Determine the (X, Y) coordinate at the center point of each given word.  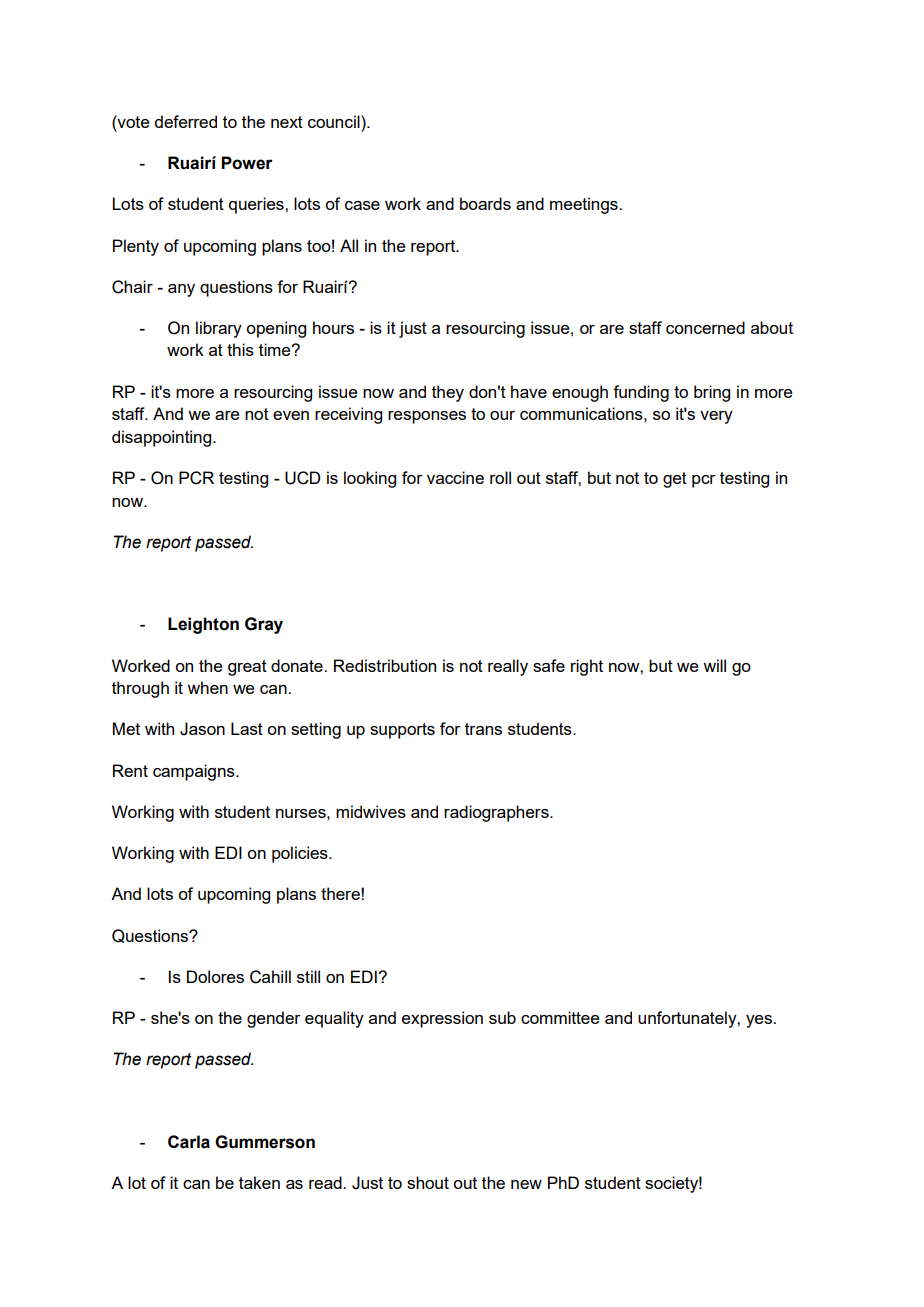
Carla (189, 1142)
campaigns (195, 772)
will (714, 665)
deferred (185, 121)
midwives (371, 811)
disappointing (163, 438)
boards (485, 203)
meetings (585, 205)
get (675, 480)
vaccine (455, 477)
